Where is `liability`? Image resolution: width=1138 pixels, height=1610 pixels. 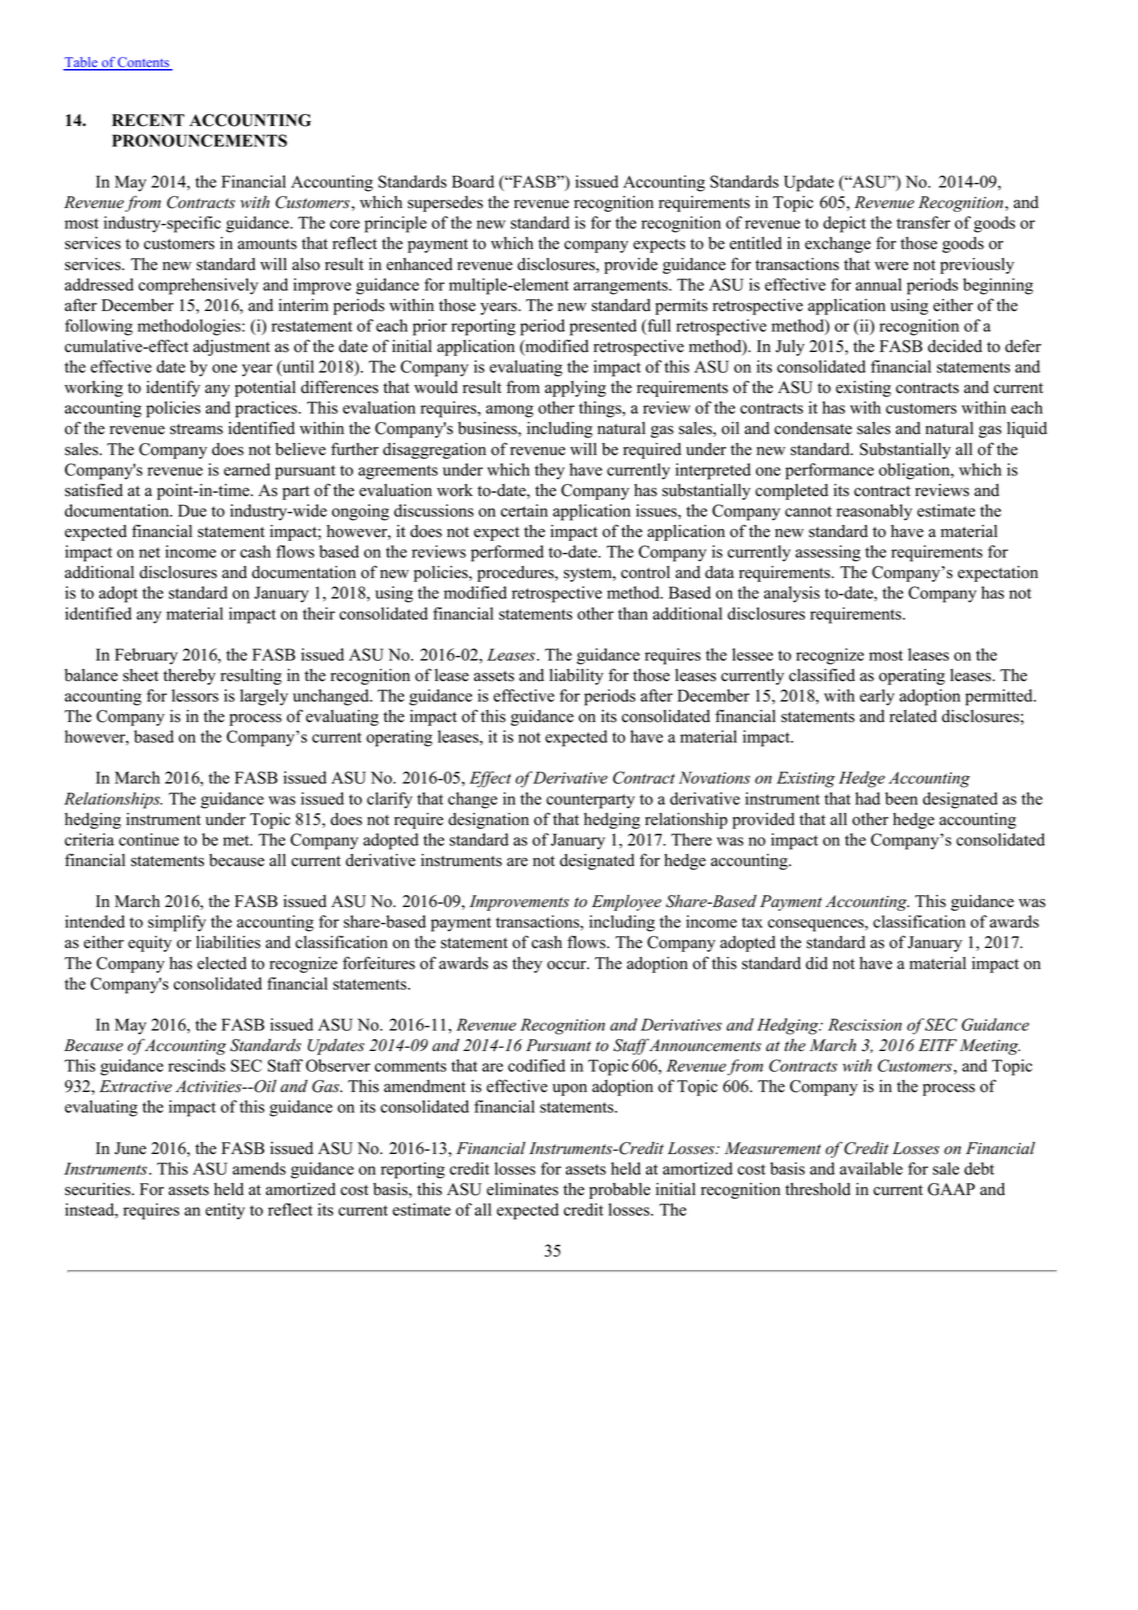 liability is located at coordinates (576, 677).
